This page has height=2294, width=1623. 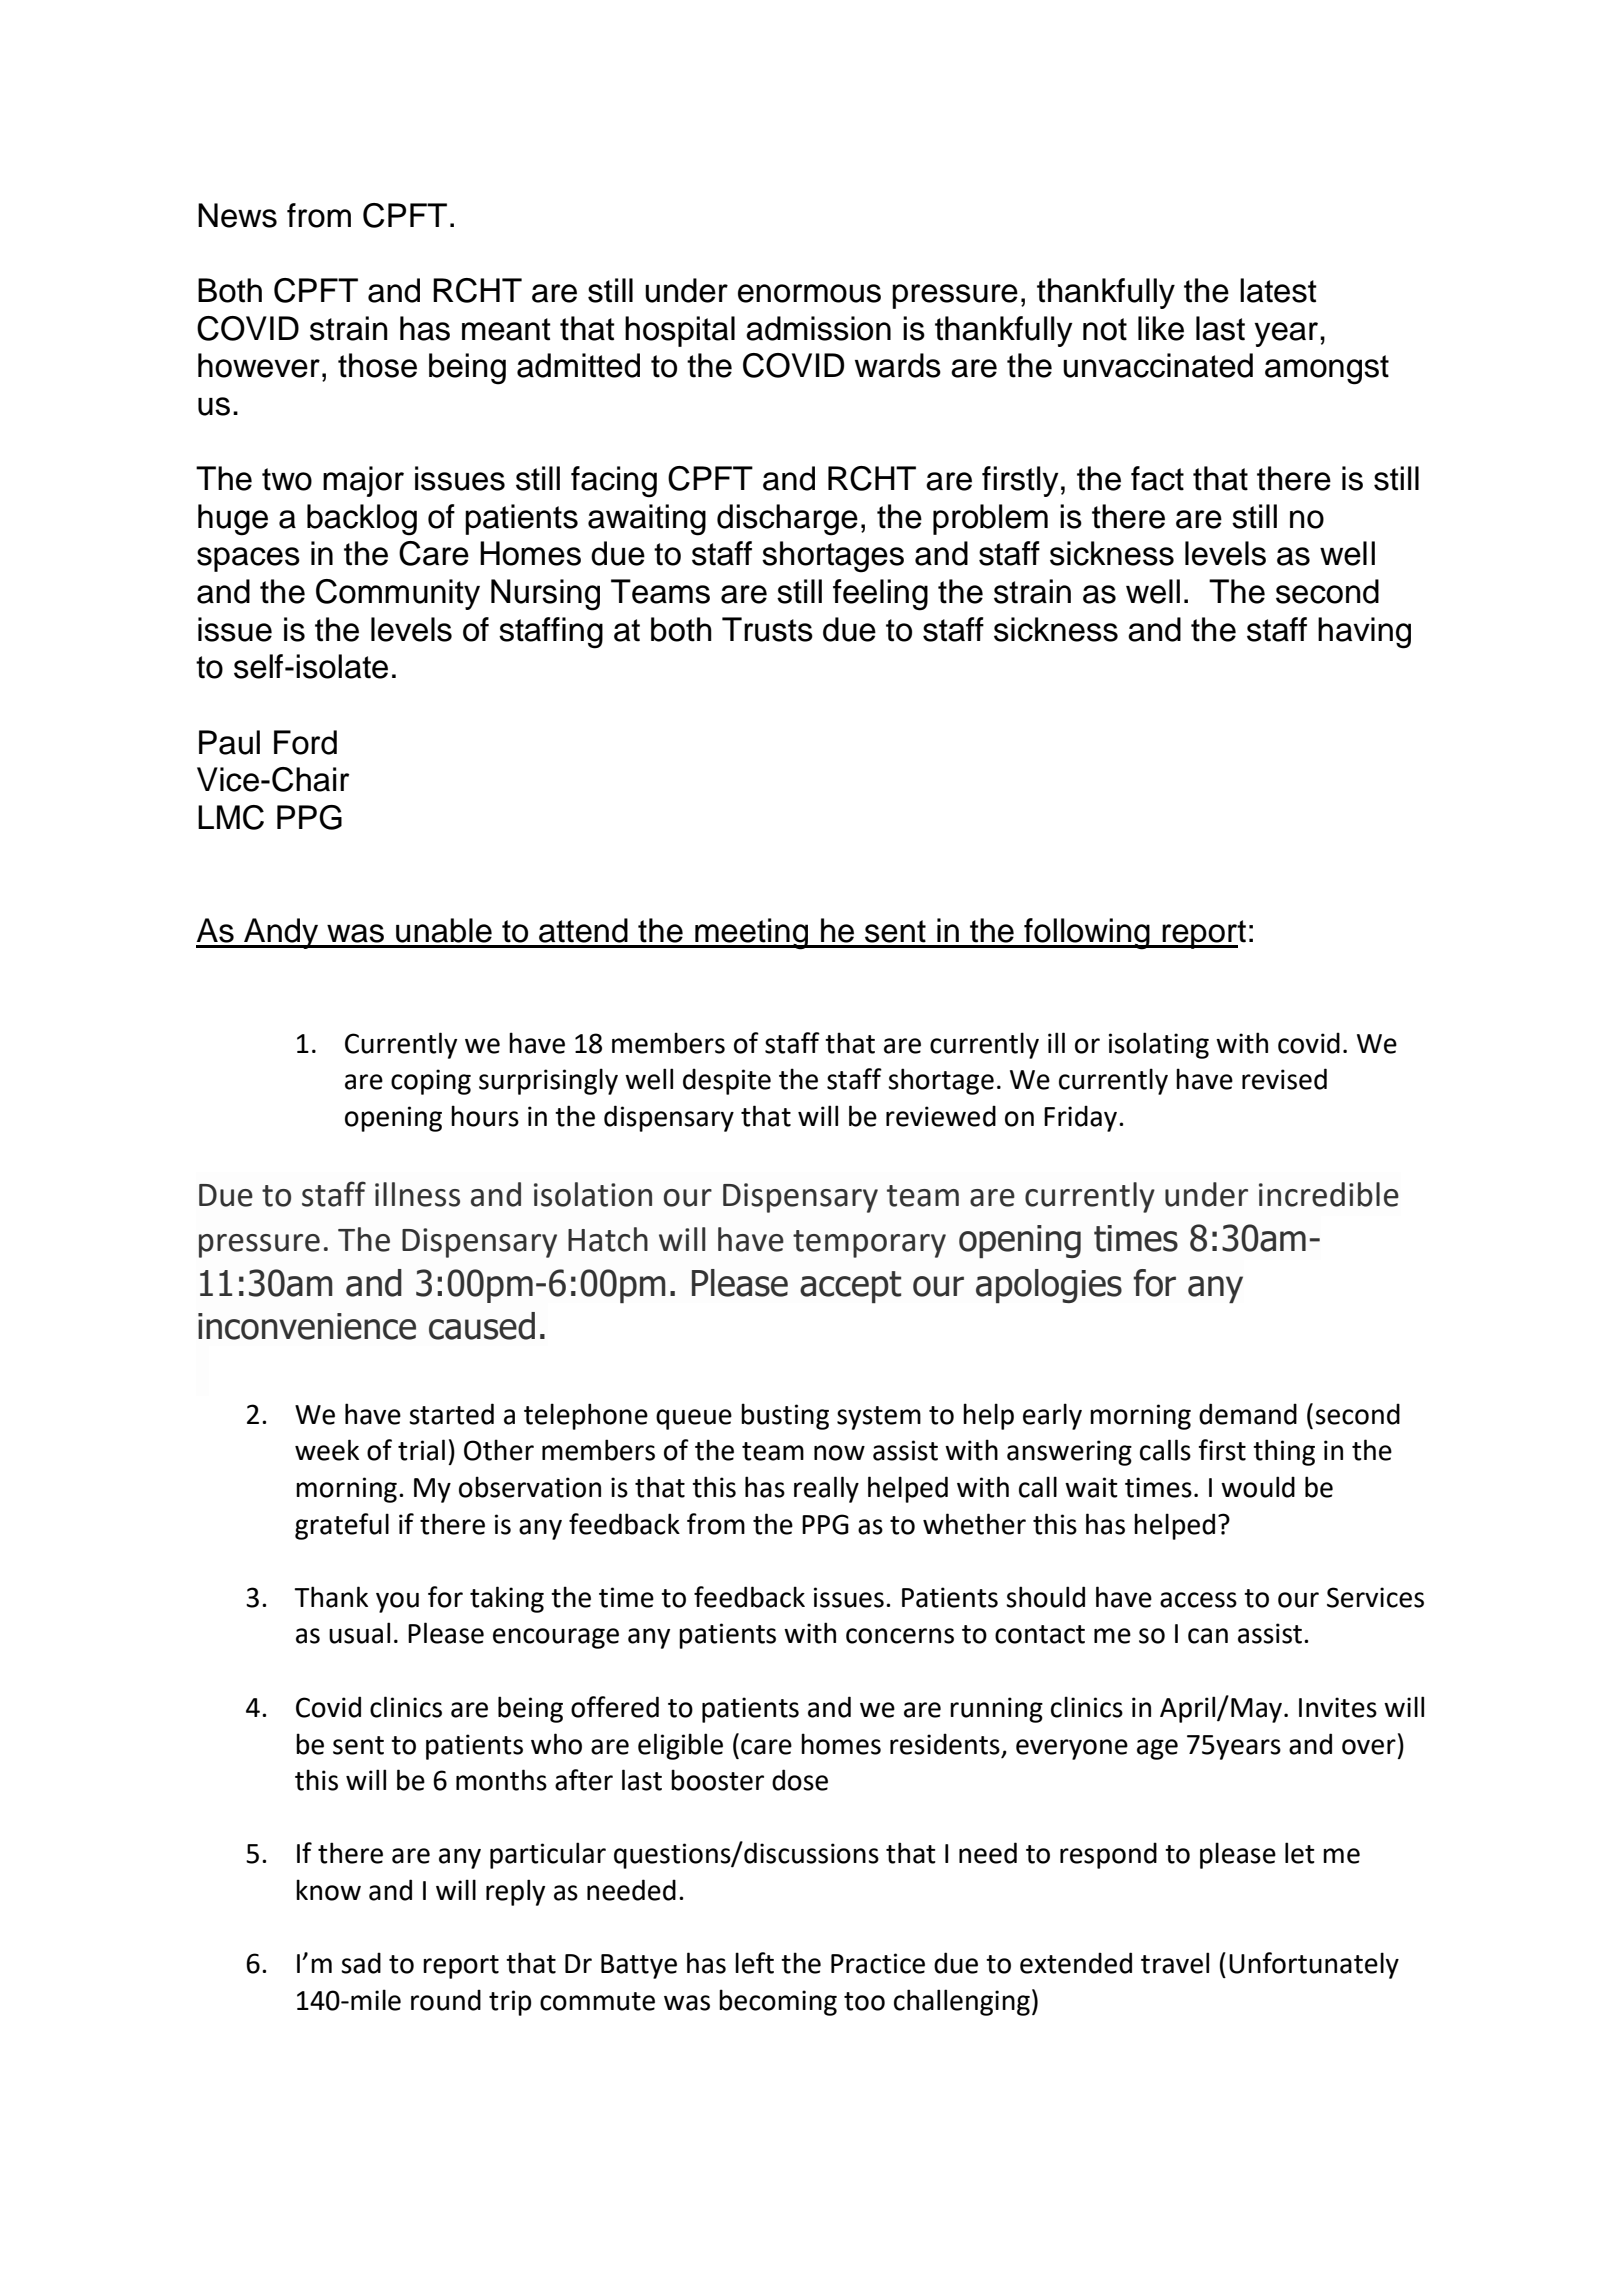 I want to click on demand, so click(x=1248, y=1414).
